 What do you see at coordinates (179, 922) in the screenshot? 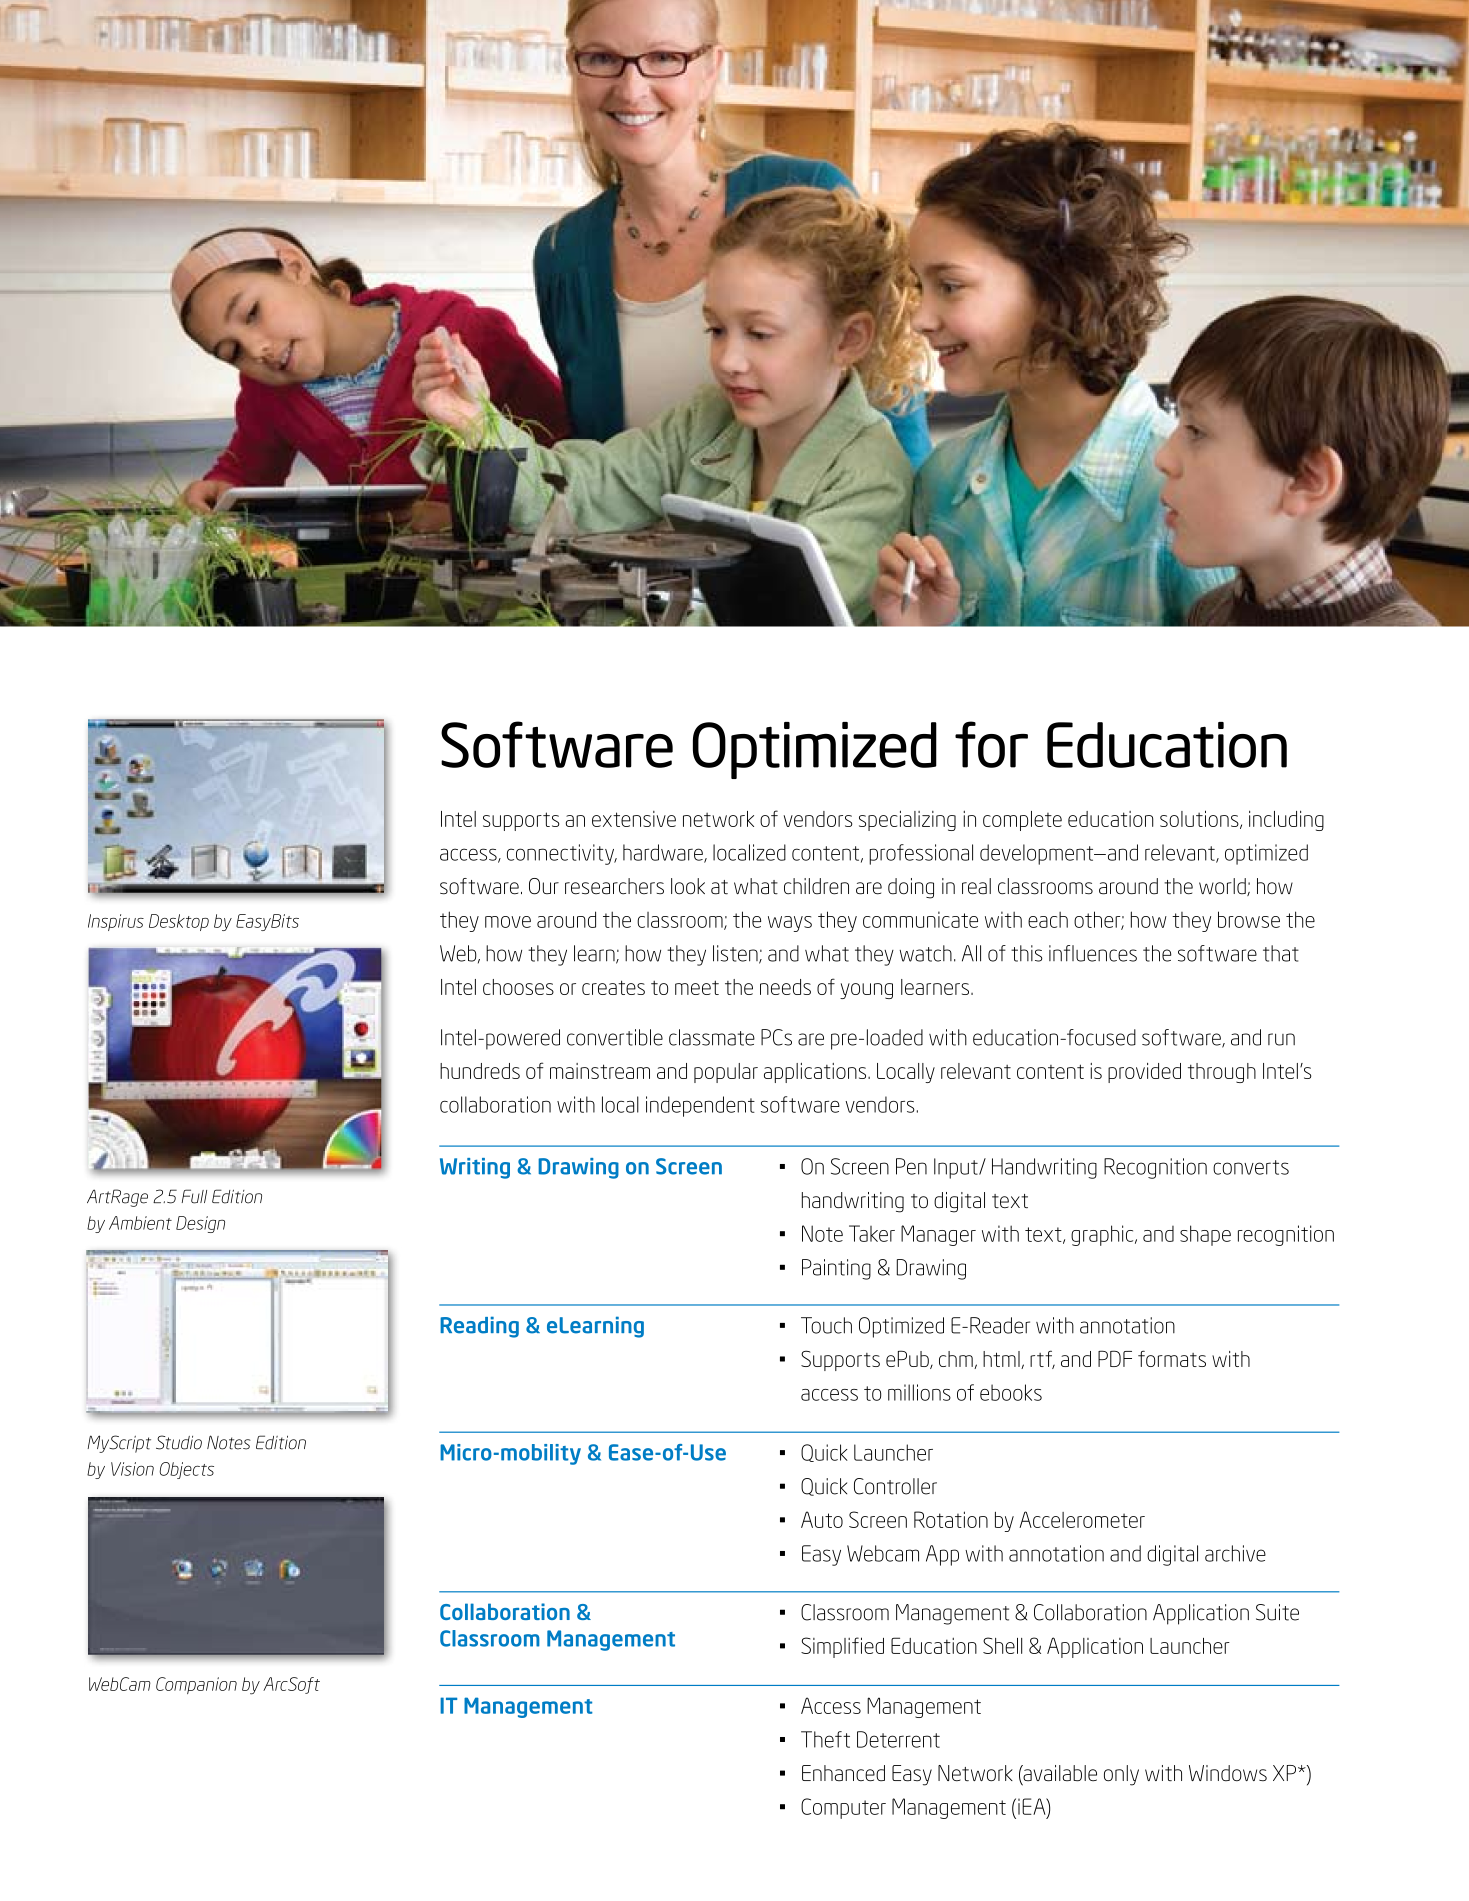
I see `Desktop` at bounding box center [179, 922].
